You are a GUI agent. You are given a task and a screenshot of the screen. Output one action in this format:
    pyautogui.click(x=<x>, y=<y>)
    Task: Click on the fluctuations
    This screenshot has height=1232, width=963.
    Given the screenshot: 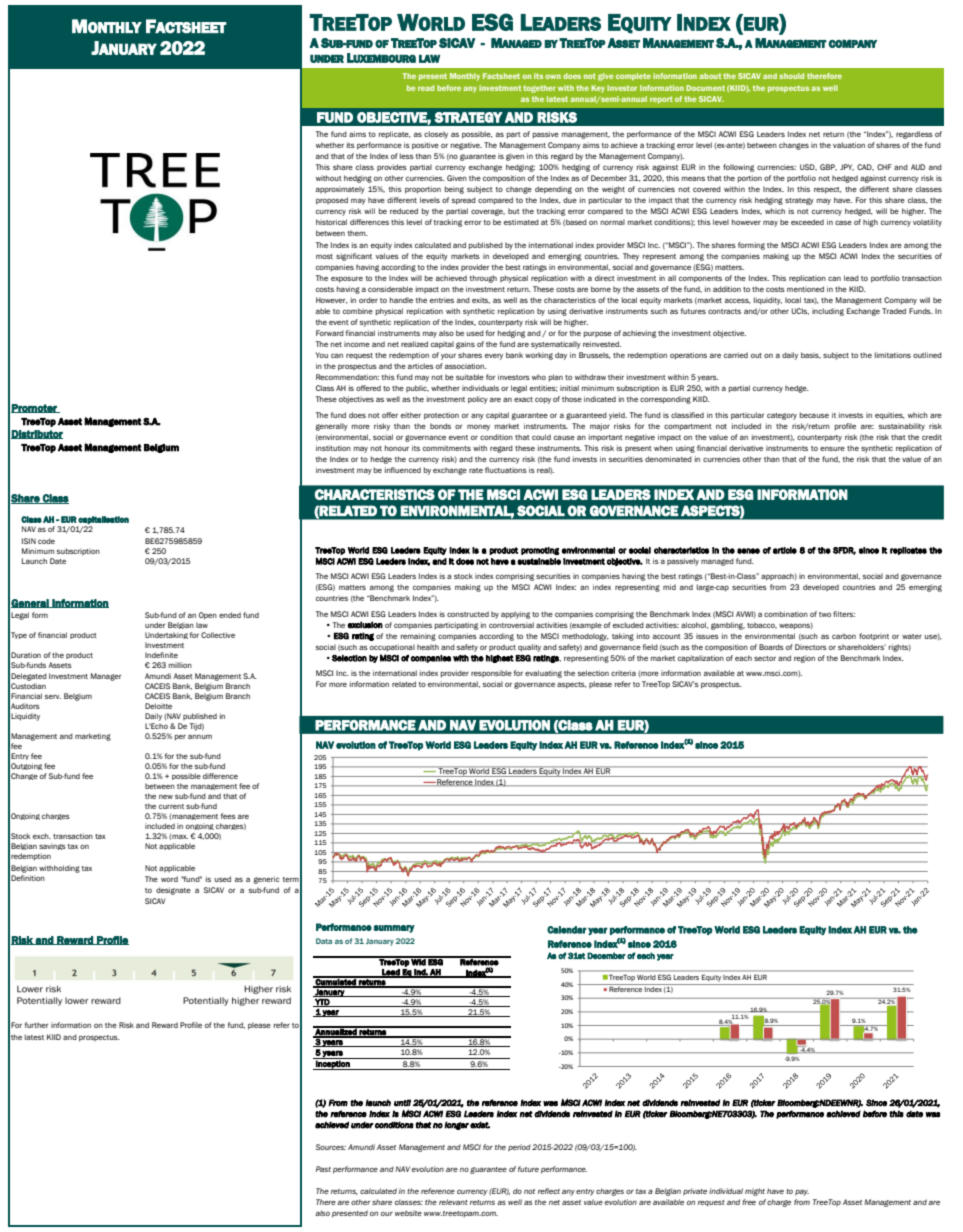 What is the action you would take?
    pyautogui.click(x=506, y=470)
